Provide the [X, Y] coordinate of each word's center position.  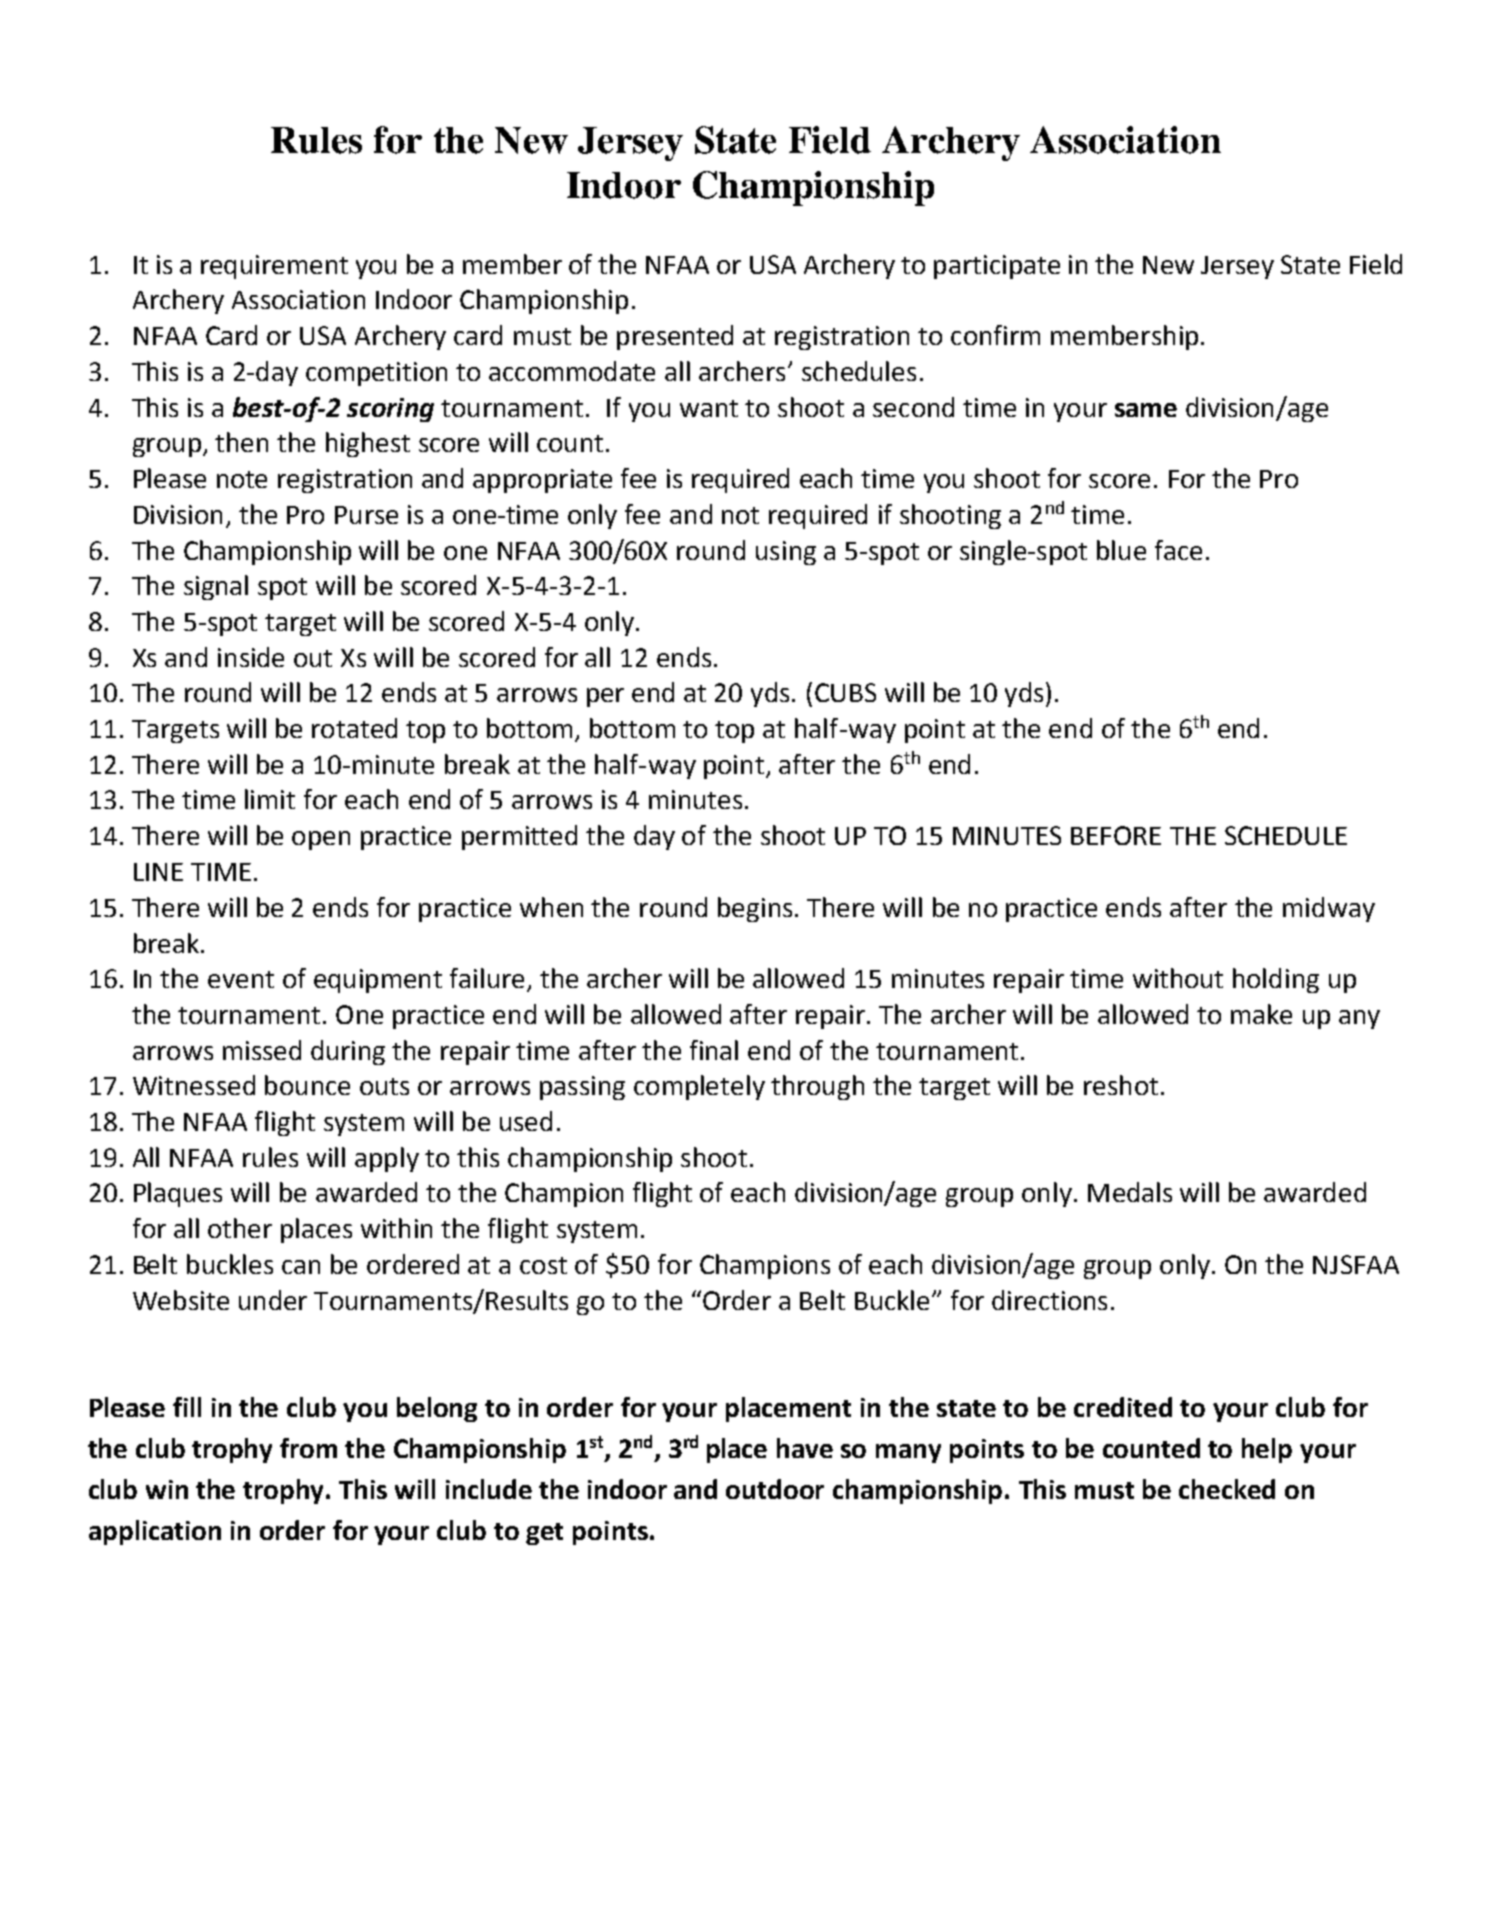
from [308, 1448]
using [786, 553]
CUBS [845, 692]
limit [270, 799]
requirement [274, 267]
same [1146, 410]
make [1261, 1014]
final [714, 1050]
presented [675, 337]
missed [262, 1050]
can [301, 1267]
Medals [1130, 1192]
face [1178, 550]
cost [543, 1265]
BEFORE [1116, 835]
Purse [366, 515]
